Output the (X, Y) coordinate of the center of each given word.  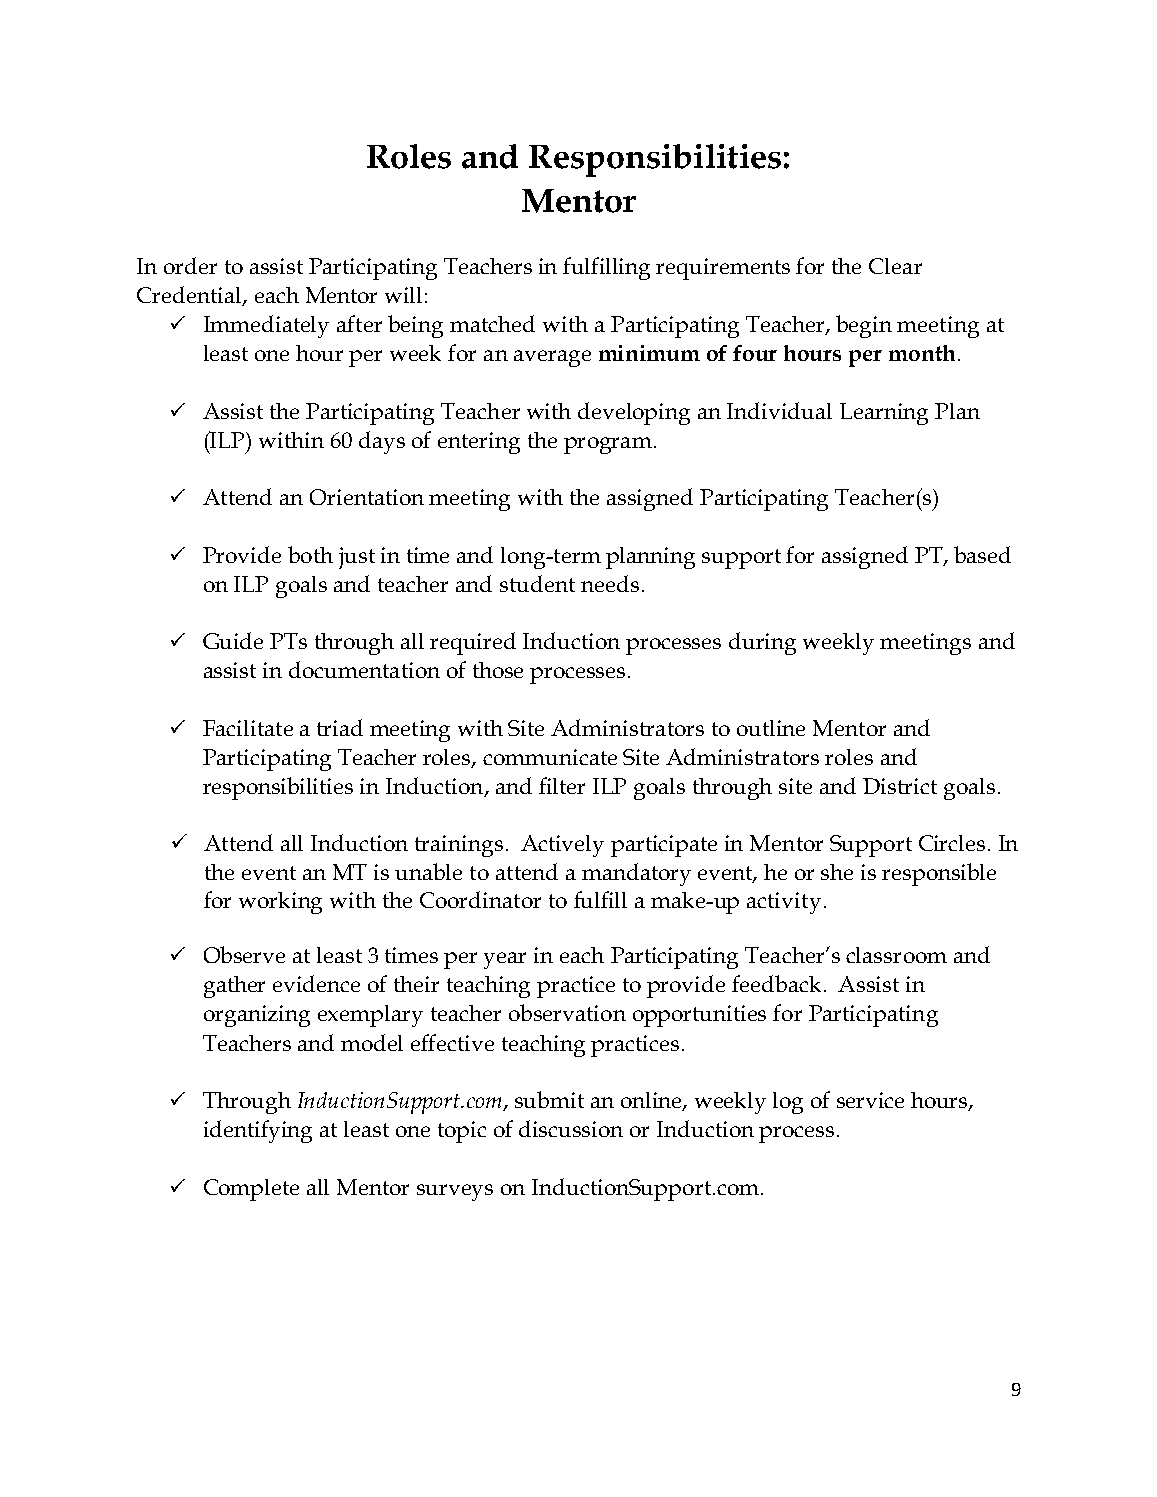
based (982, 554)
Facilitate (248, 728)
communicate (550, 757)
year (505, 960)
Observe (244, 954)
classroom (896, 955)
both (310, 554)
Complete (251, 1190)
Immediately (266, 326)
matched (492, 323)
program (608, 445)
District (900, 786)
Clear (895, 266)
